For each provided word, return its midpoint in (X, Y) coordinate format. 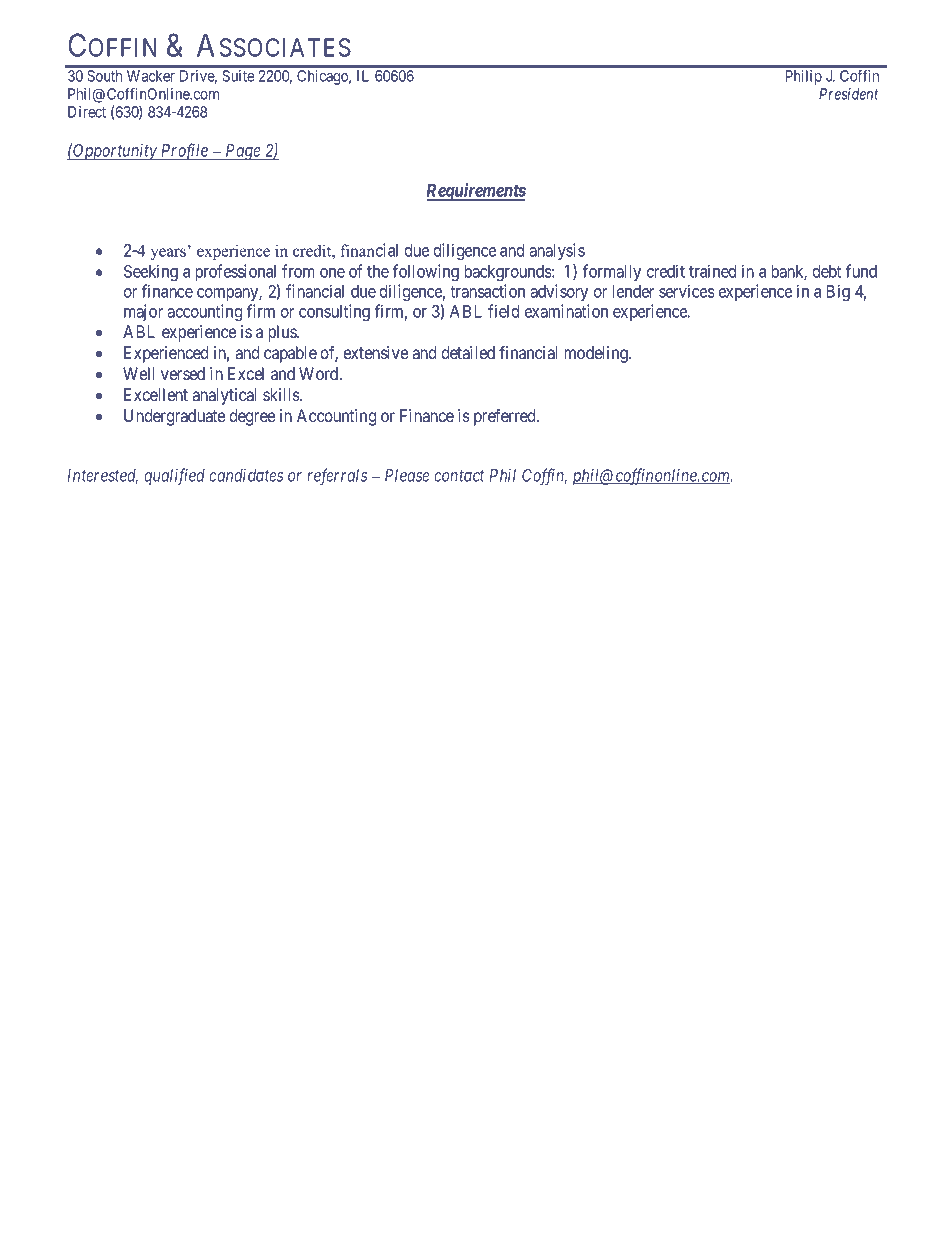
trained (712, 271)
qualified (174, 476)
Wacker (151, 76)
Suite (238, 76)
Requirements (476, 192)
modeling (597, 354)
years (168, 254)
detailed (468, 352)
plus (283, 333)
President (849, 94)
